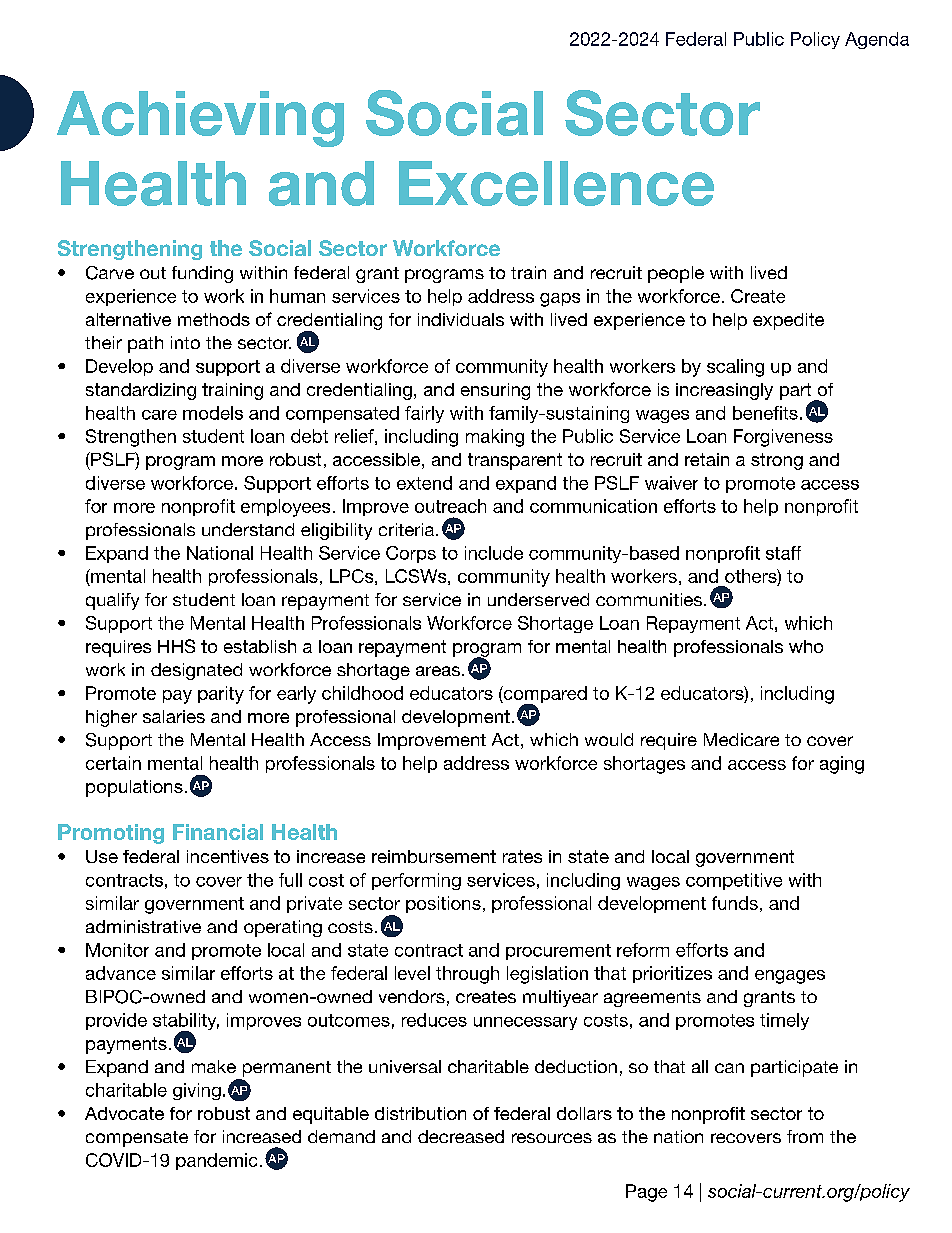 This screenshot has width=952, height=1233. I want to click on aging, so click(842, 765).
